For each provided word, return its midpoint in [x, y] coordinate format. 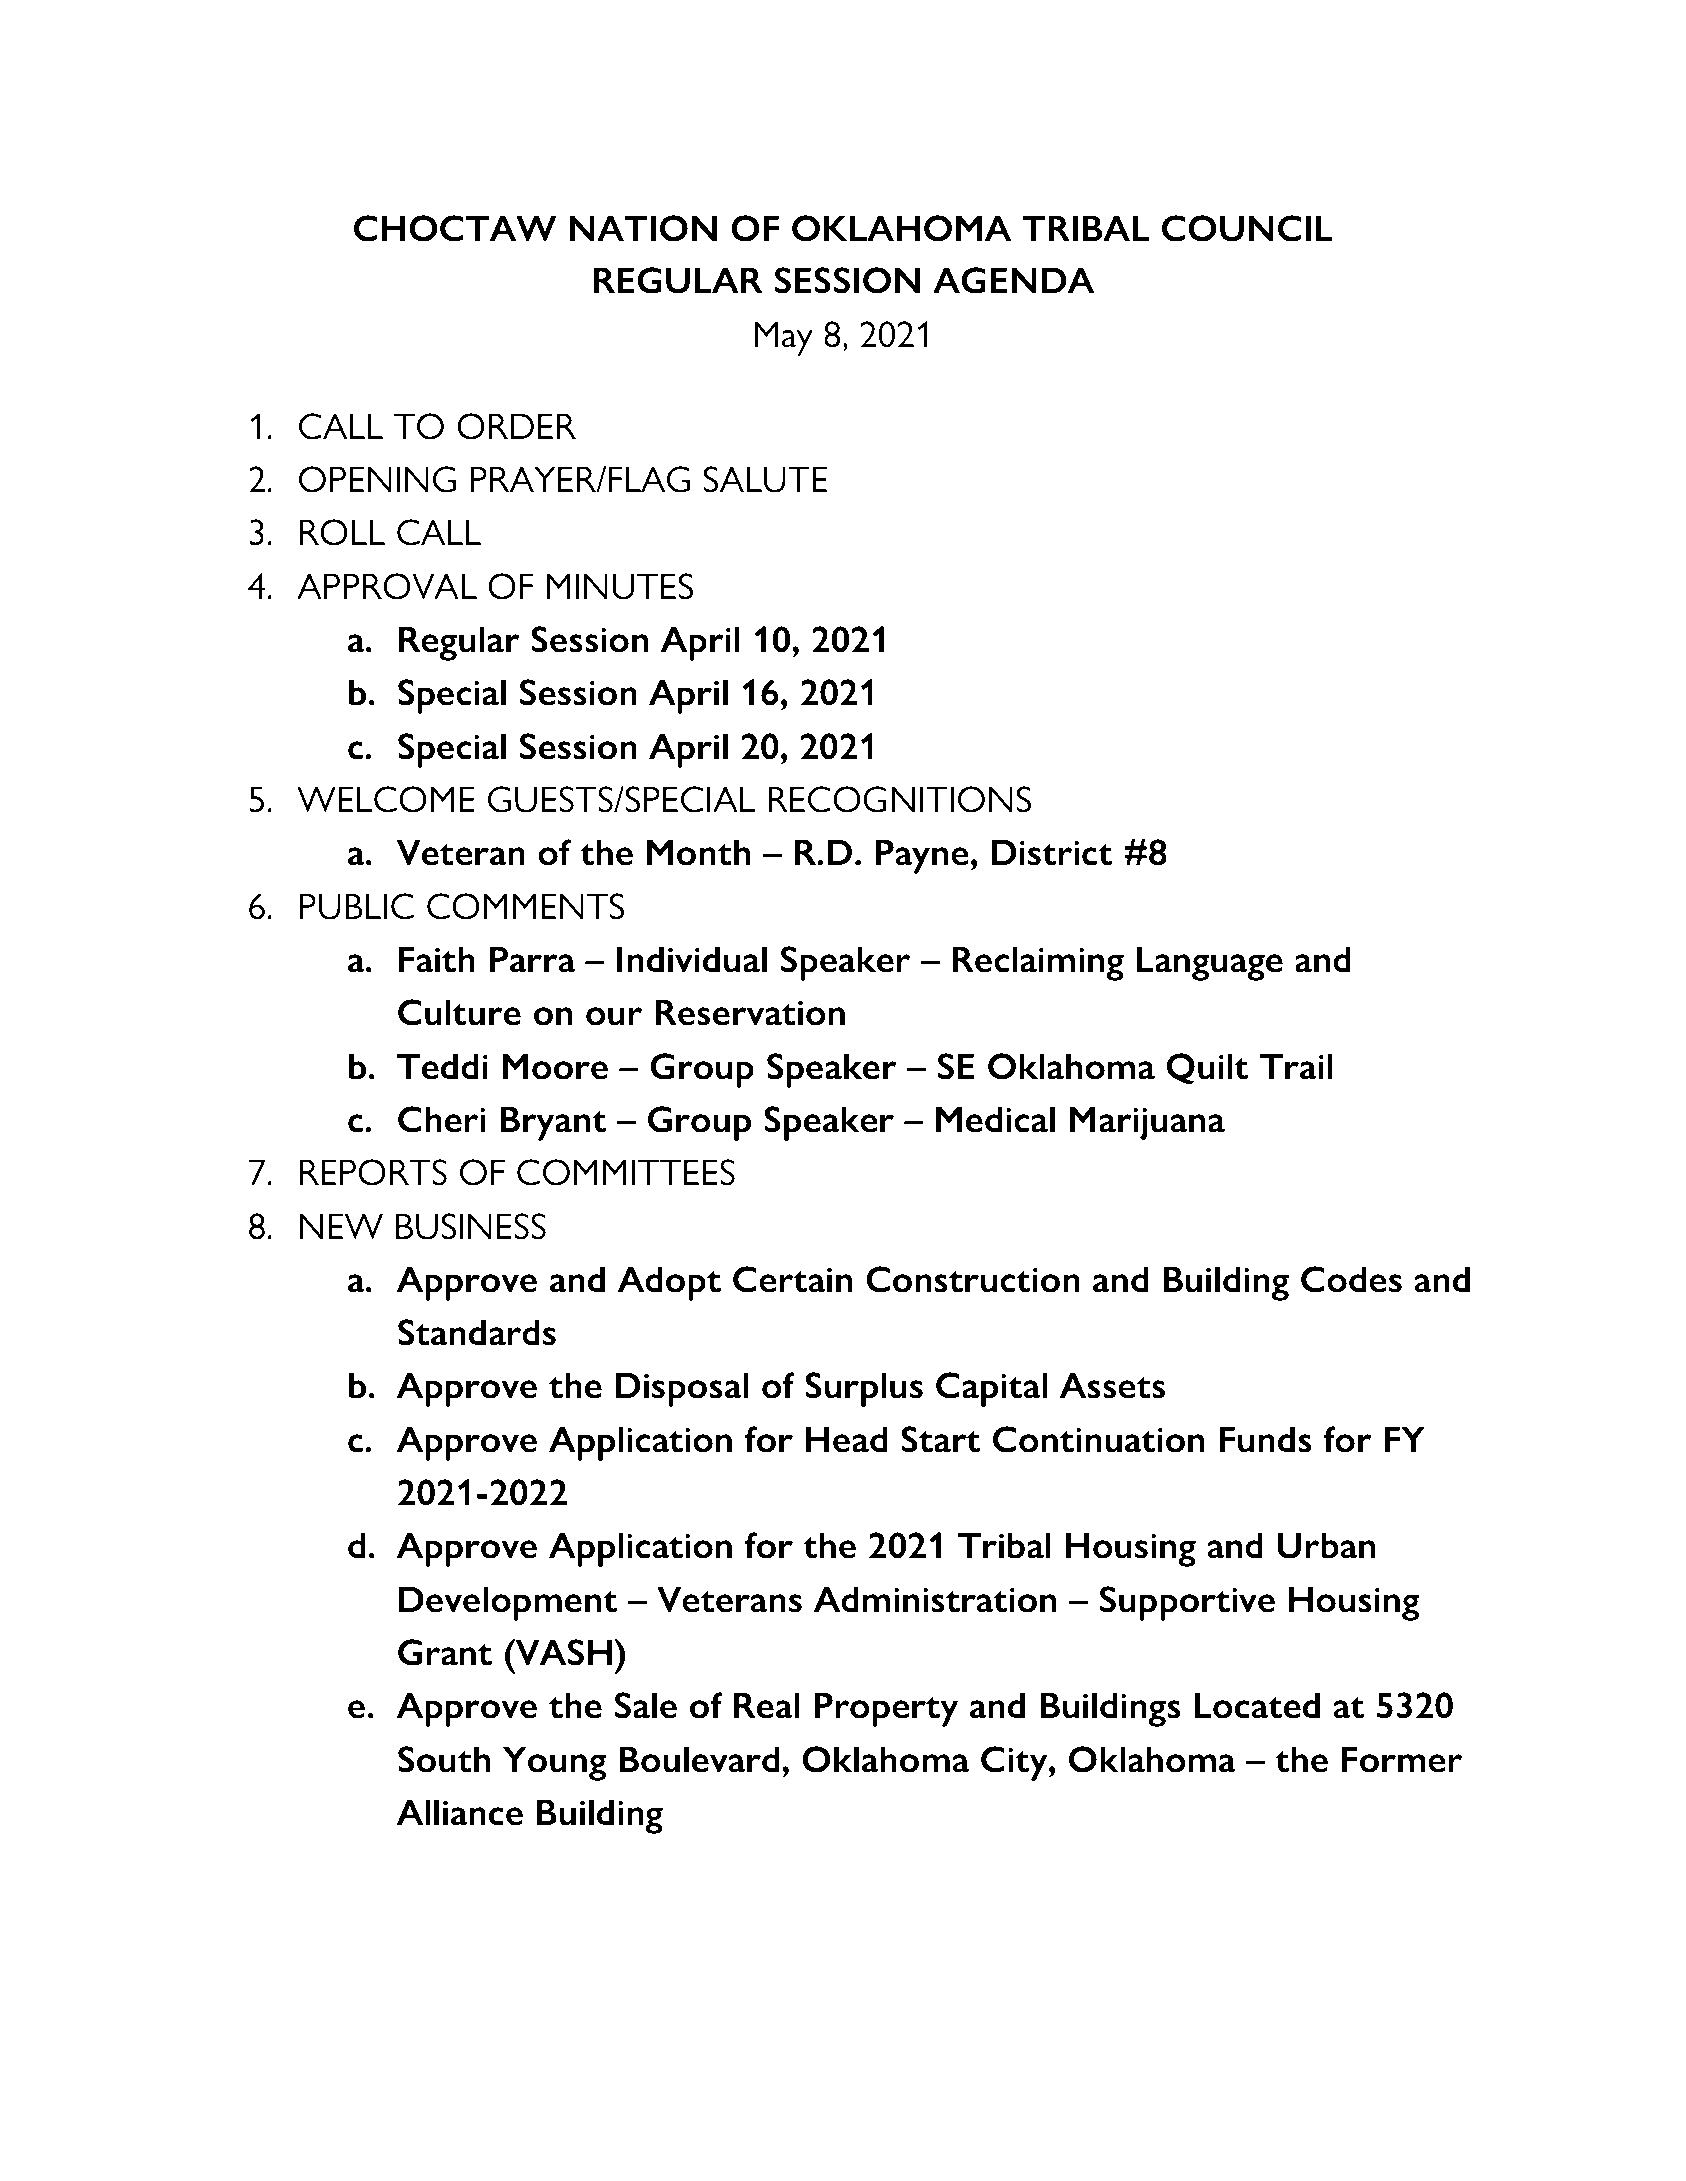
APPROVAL [387, 586]
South [444, 1759]
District [1052, 852]
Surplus [864, 1389]
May [783, 338]
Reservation [750, 1012]
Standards [477, 1332]
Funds [1265, 1439]
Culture [459, 1012]
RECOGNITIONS [899, 799]
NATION [643, 228]
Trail [1296, 1066]
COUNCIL [1247, 228]
